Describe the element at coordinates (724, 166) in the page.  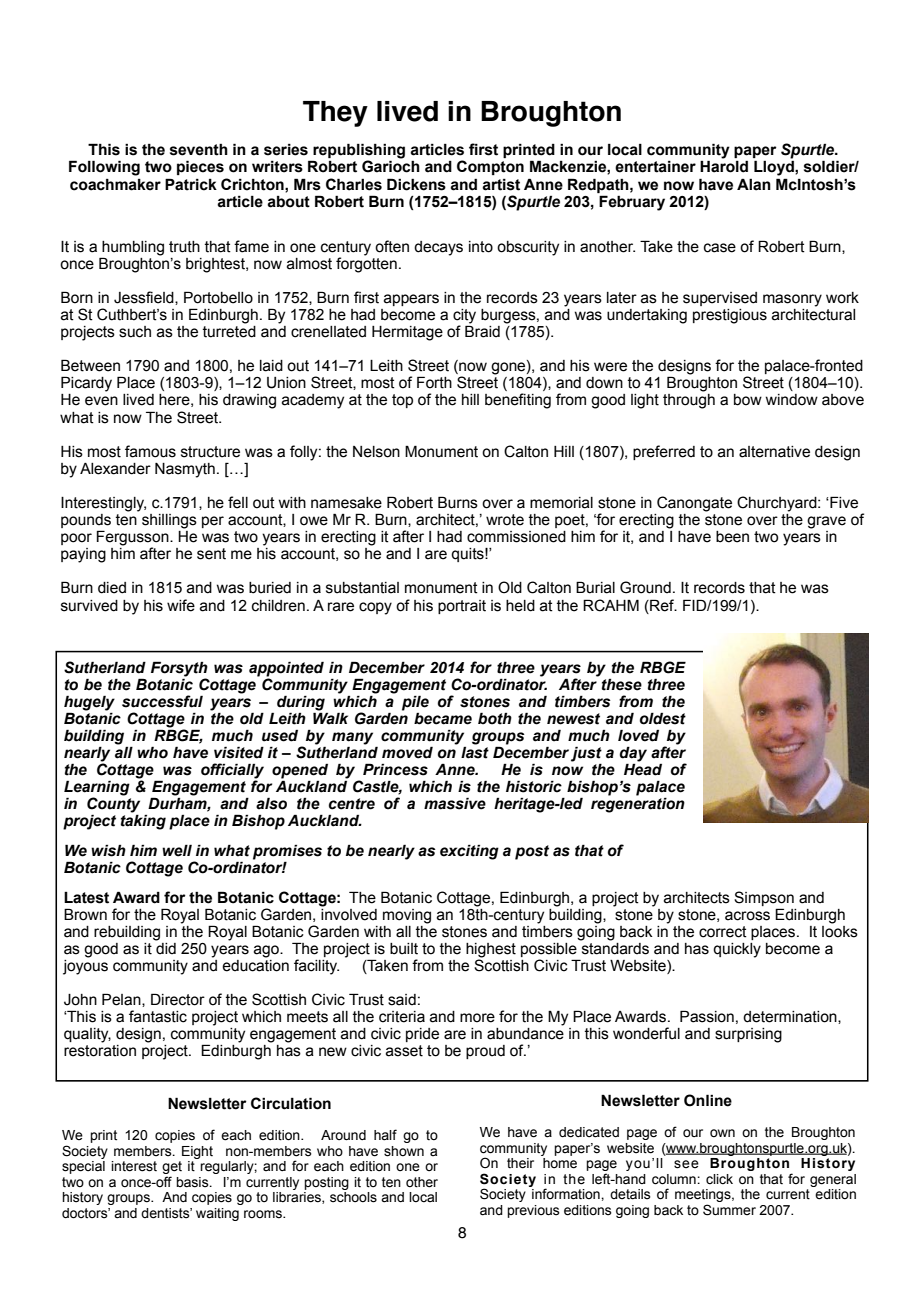
I see `Harold` at that location.
